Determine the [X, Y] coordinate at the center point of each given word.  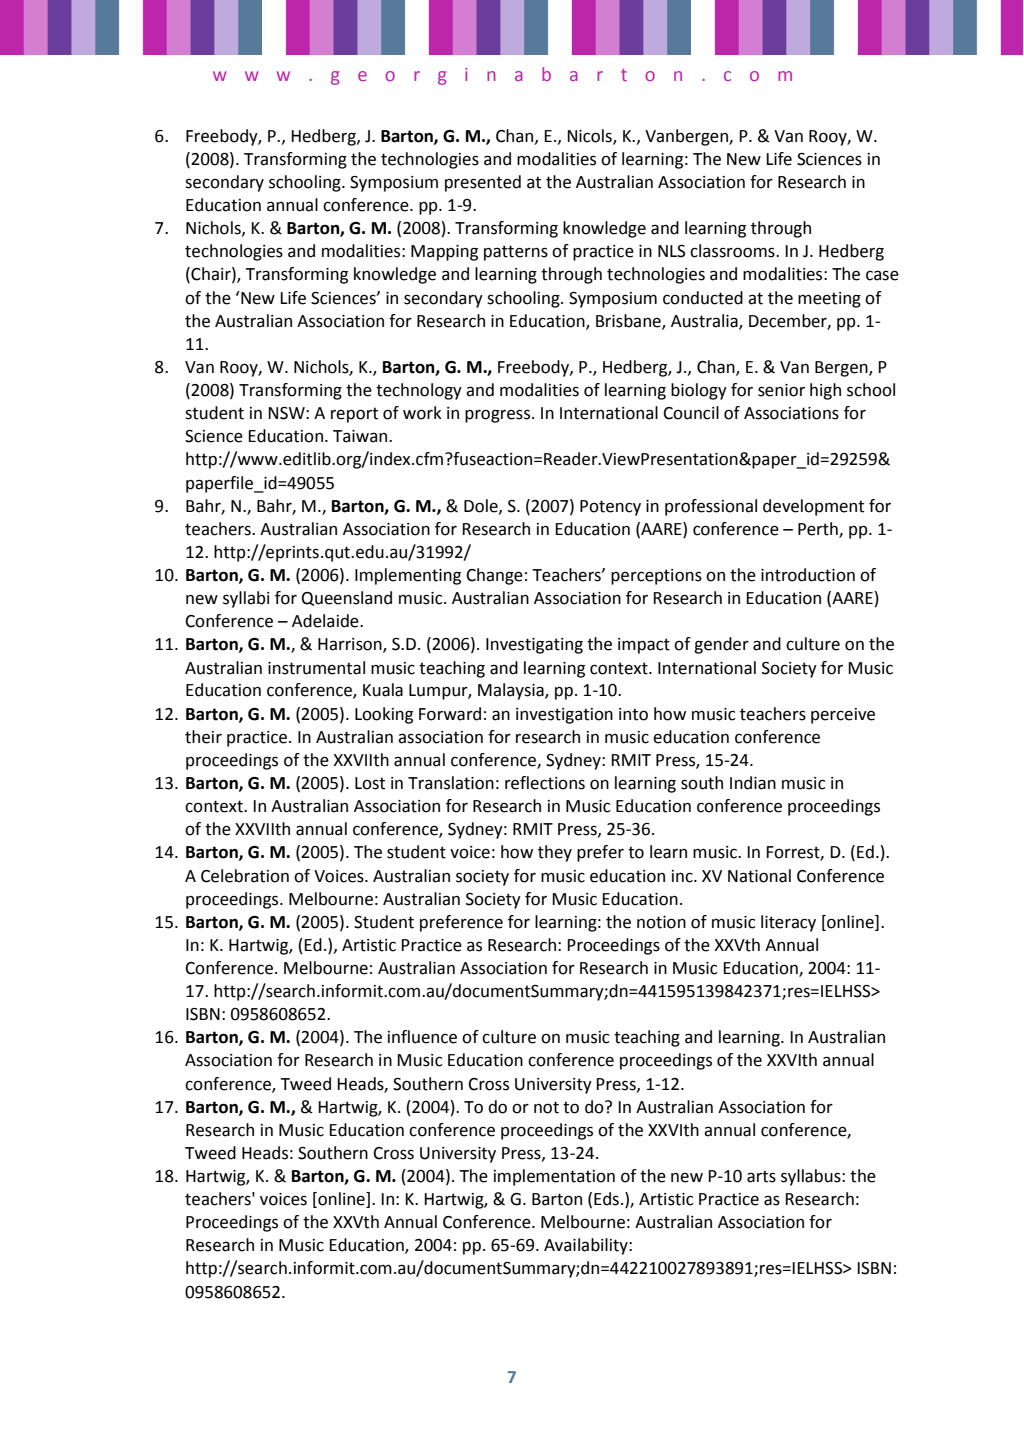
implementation [554, 1177]
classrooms [733, 251]
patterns [516, 253]
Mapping [444, 253]
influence [422, 1037]
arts [761, 1176]
